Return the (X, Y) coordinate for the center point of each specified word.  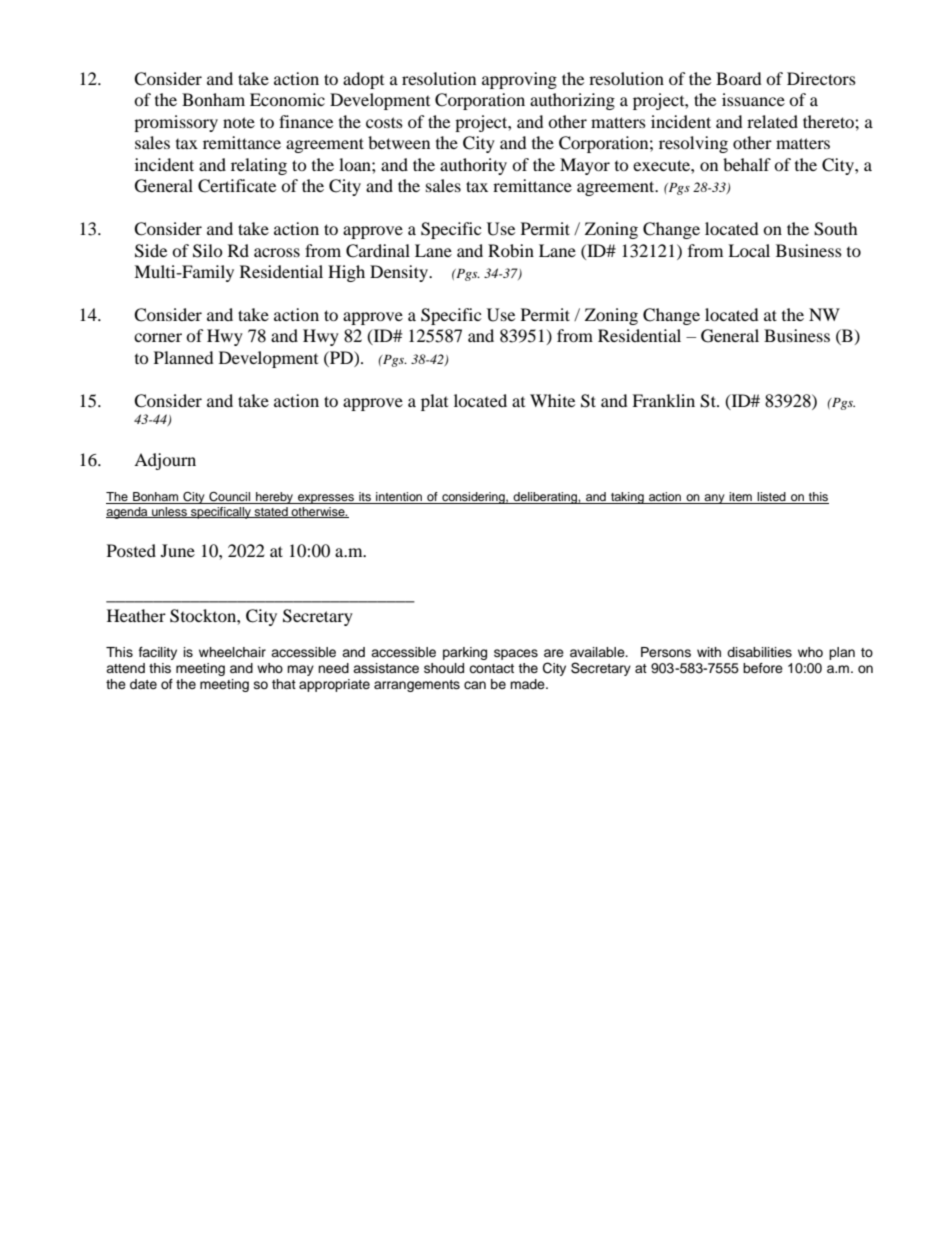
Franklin (663, 400)
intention (399, 498)
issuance (753, 99)
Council (229, 498)
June (178, 550)
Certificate (237, 186)
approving (519, 80)
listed (772, 498)
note (239, 122)
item (741, 498)
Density (400, 273)
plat (434, 402)
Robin (511, 250)
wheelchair (232, 652)
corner (158, 337)
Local (749, 250)
